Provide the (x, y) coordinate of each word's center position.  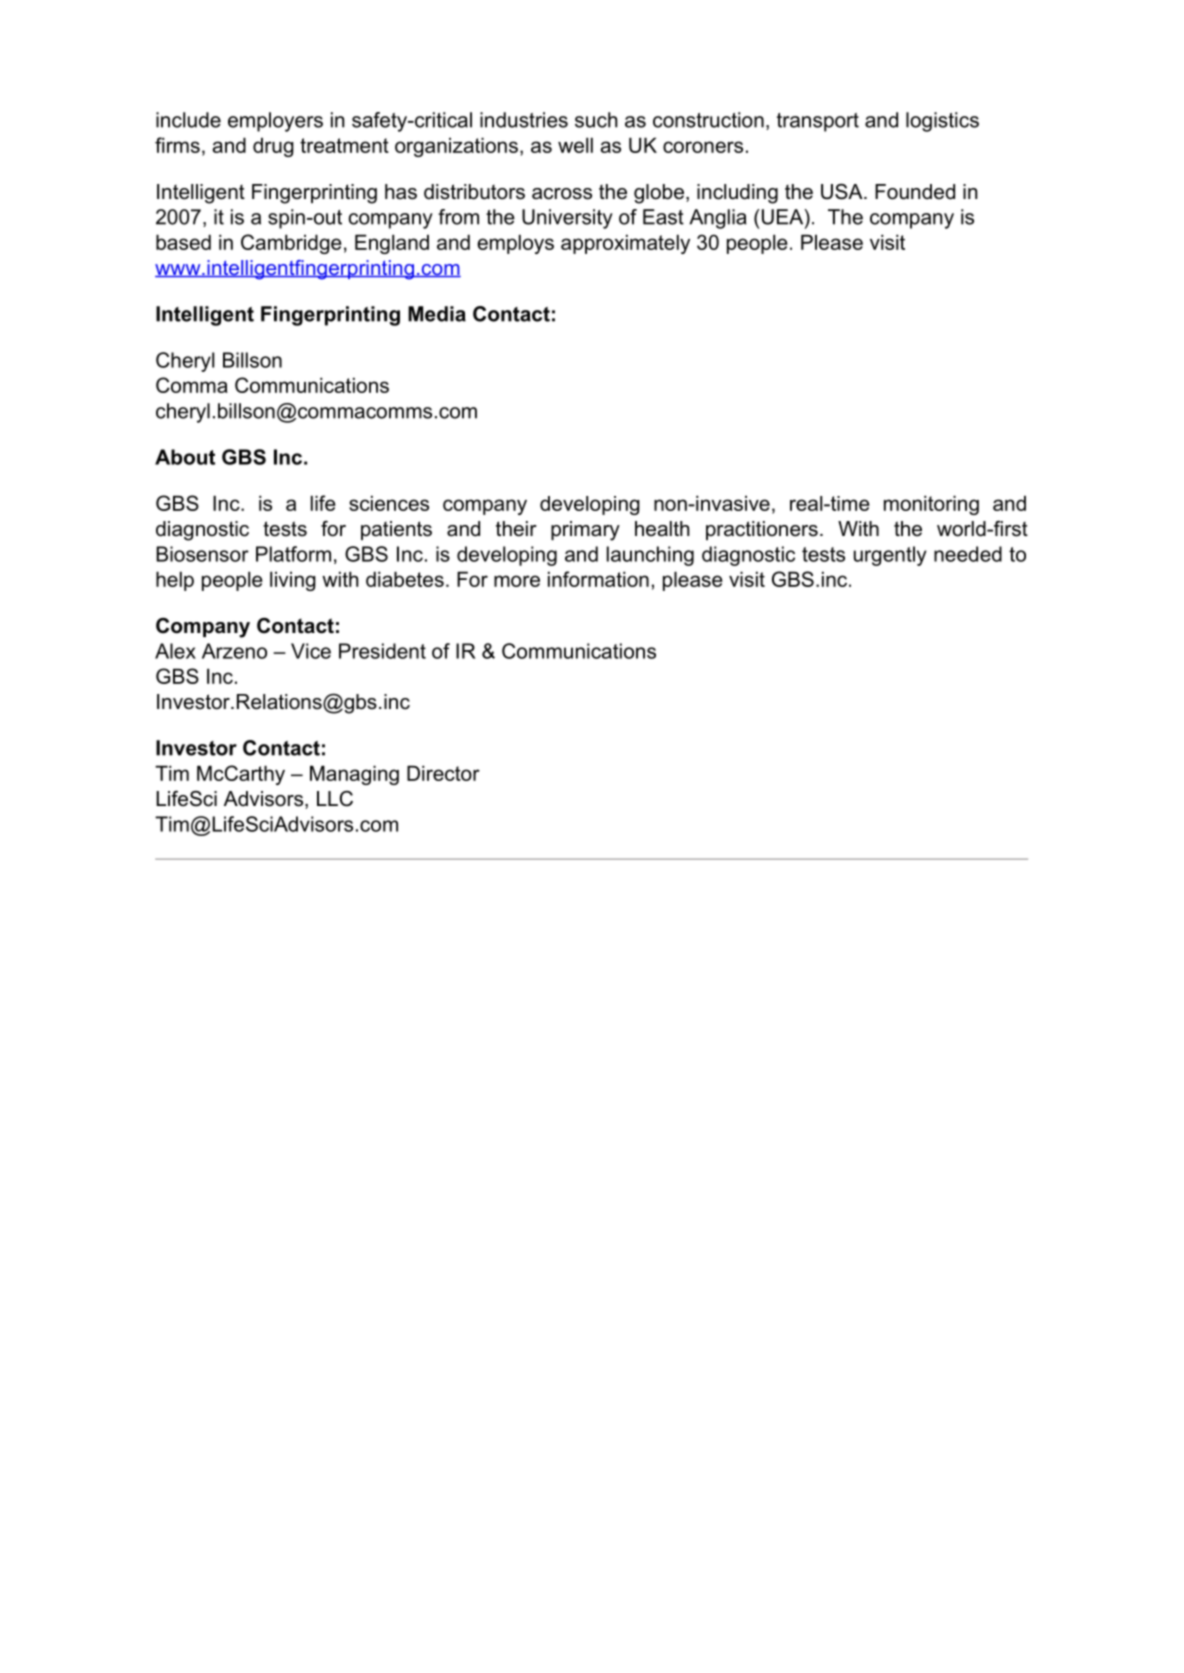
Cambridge (291, 244)
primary (585, 531)
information (598, 579)
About (185, 457)
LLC (335, 799)
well (575, 145)
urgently (890, 556)
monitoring (931, 505)
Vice (311, 651)
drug (273, 147)
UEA (784, 218)
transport (818, 122)
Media (437, 314)
